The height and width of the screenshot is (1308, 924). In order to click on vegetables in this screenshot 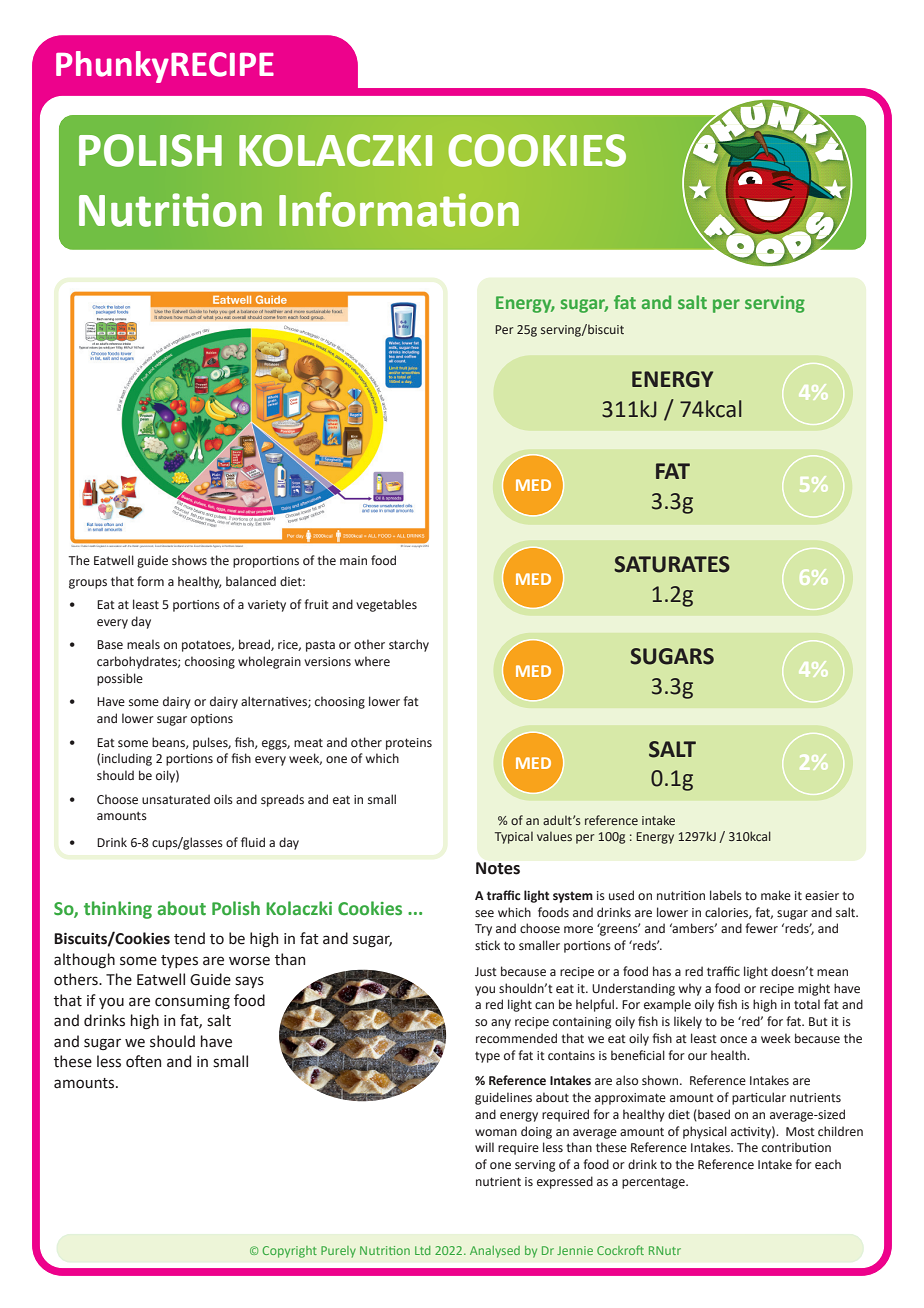, I will do `click(386, 605)`.
